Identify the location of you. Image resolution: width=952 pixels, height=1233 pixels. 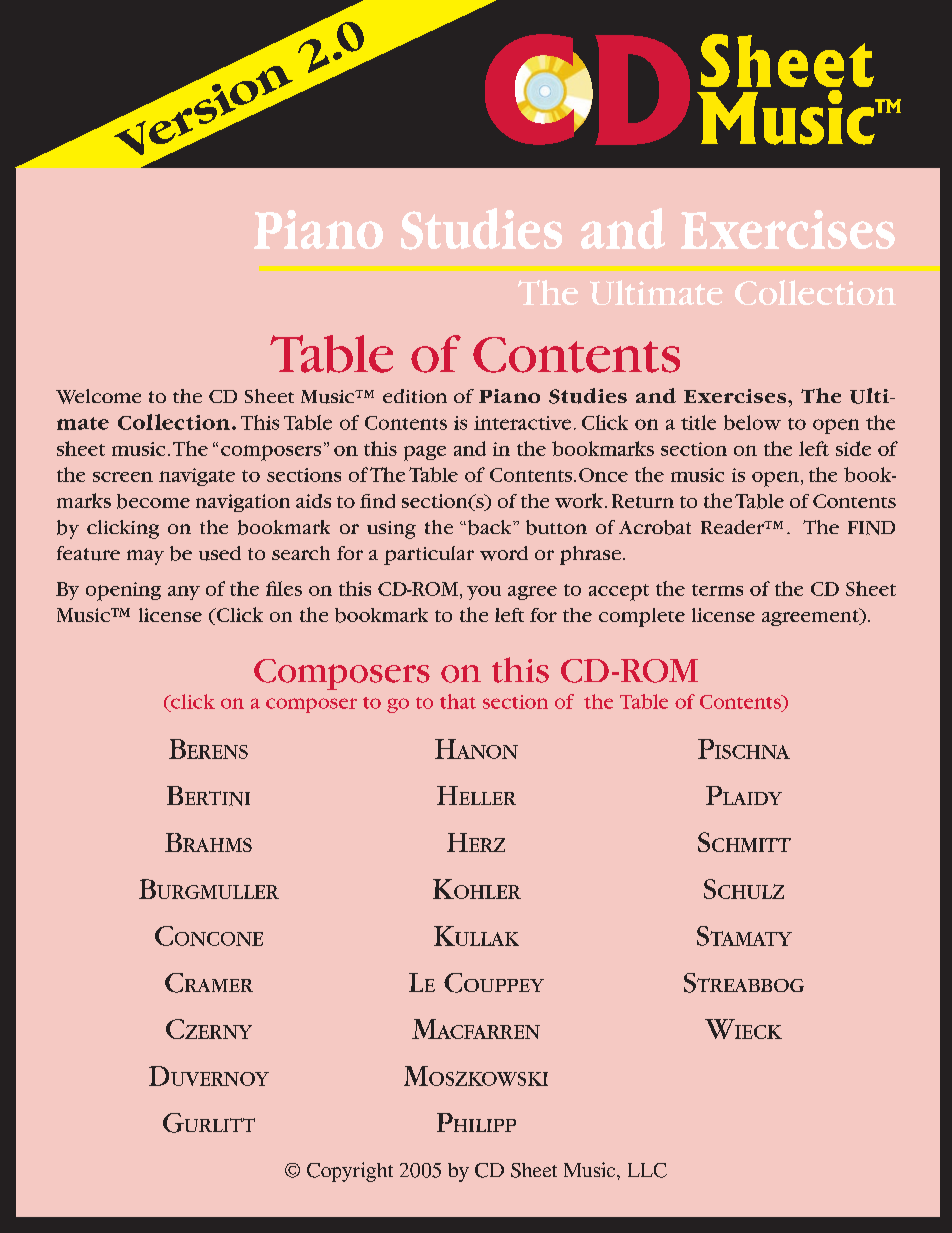
(484, 593).
